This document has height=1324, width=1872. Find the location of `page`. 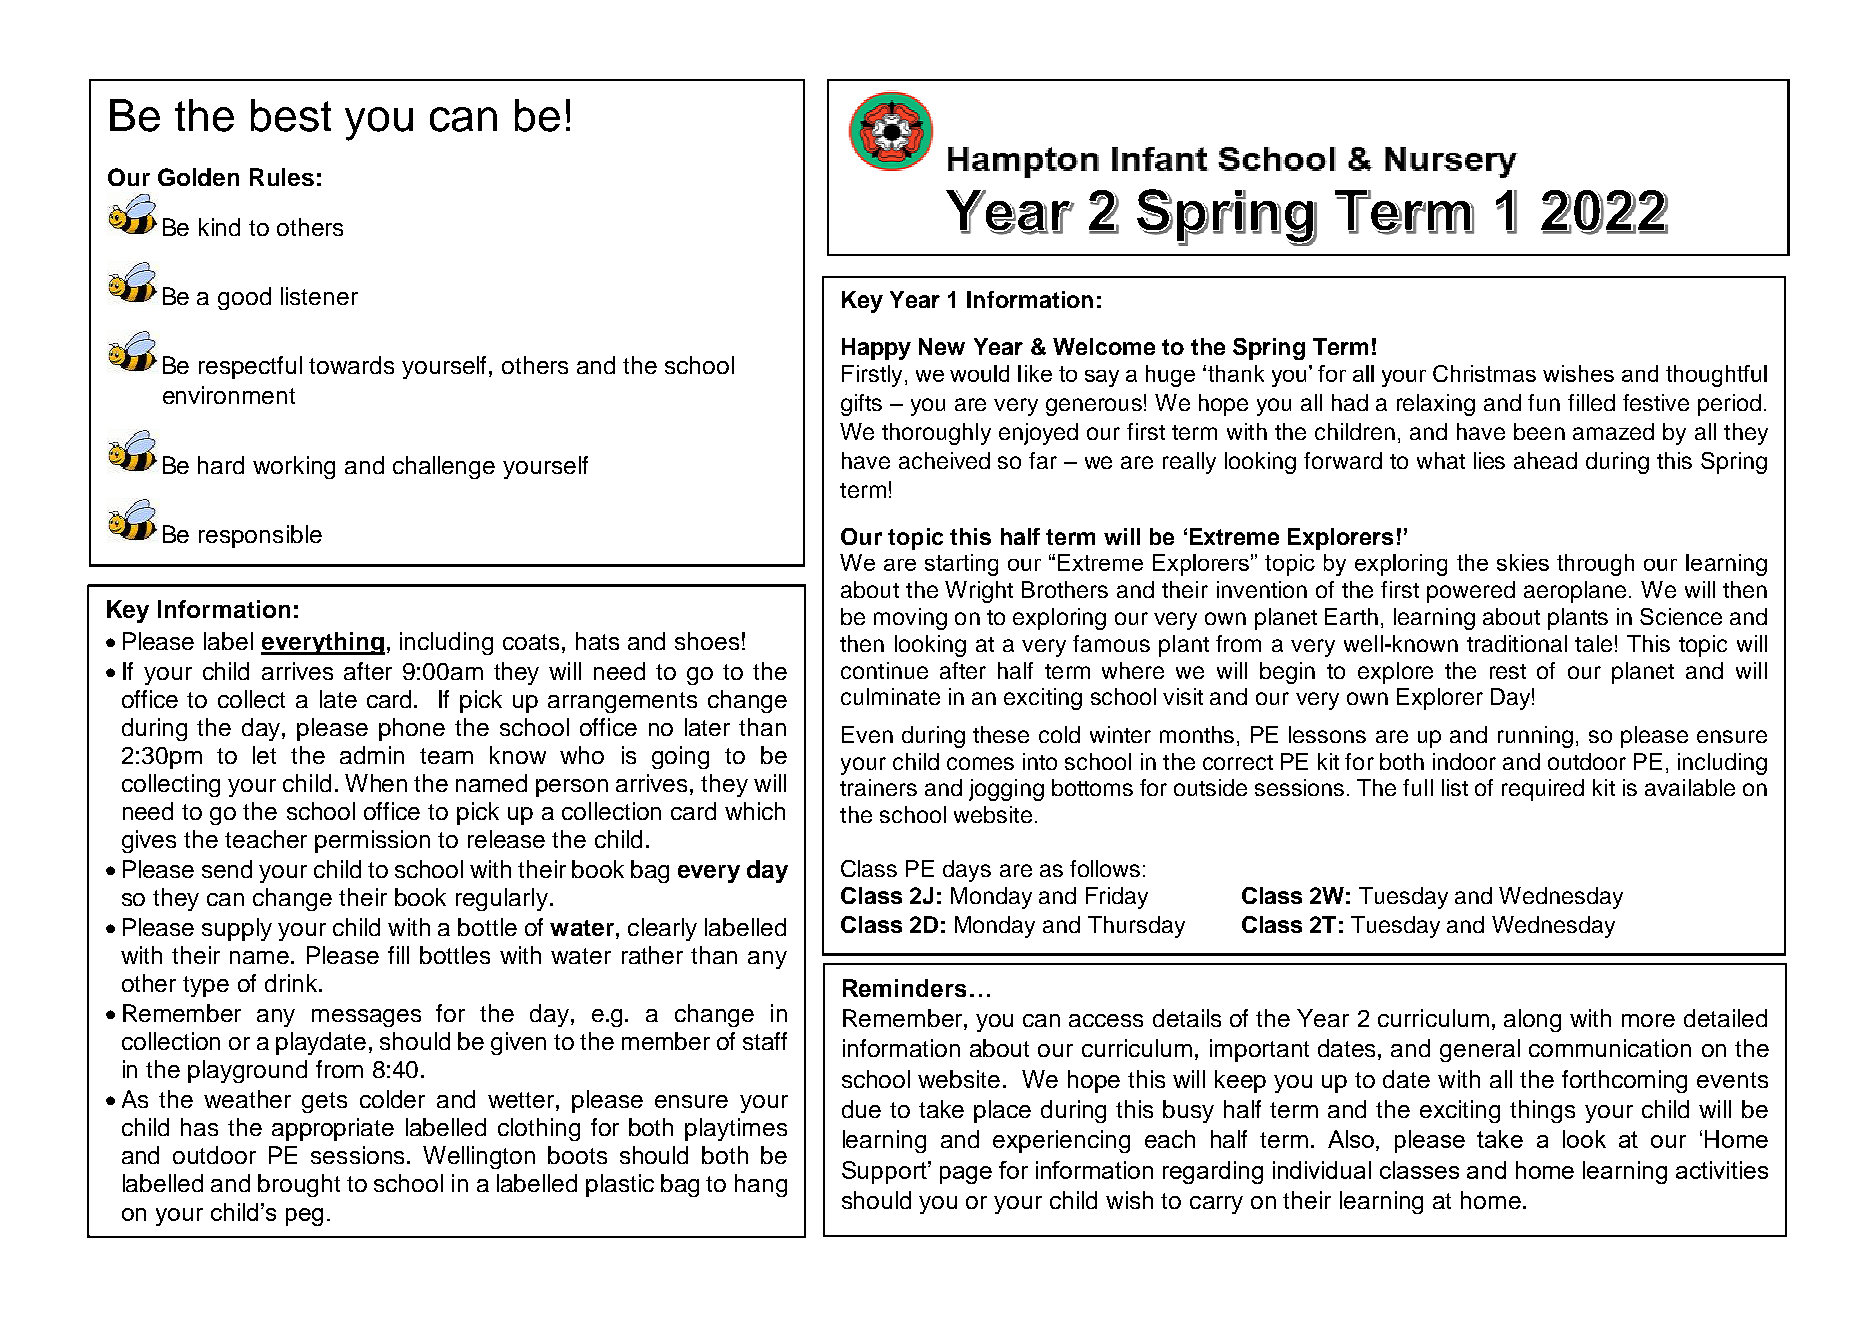

page is located at coordinates (966, 1175).
